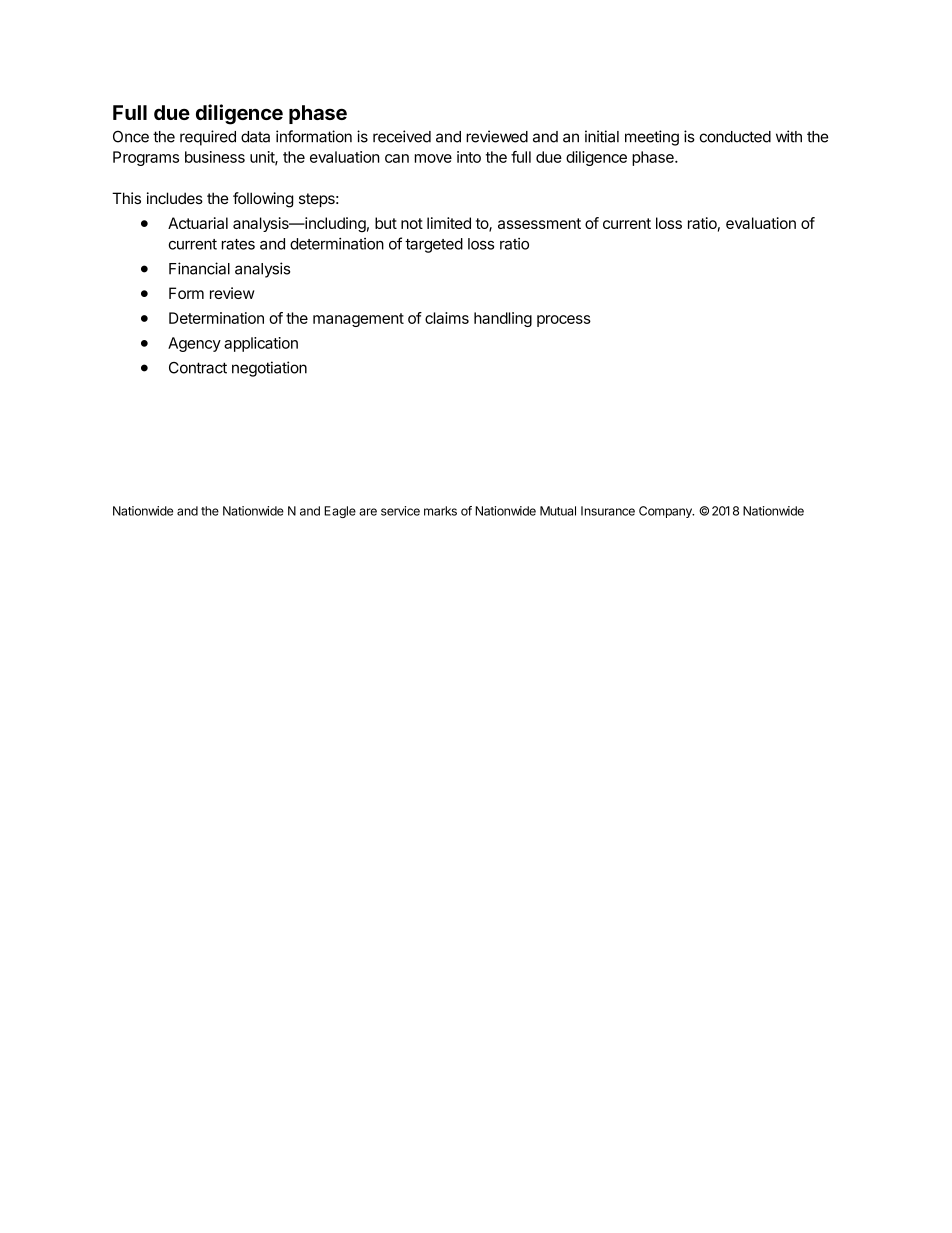  What do you see at coordinates (564, 321) in the image?
I see `process` at bounding box center [564, 321].
